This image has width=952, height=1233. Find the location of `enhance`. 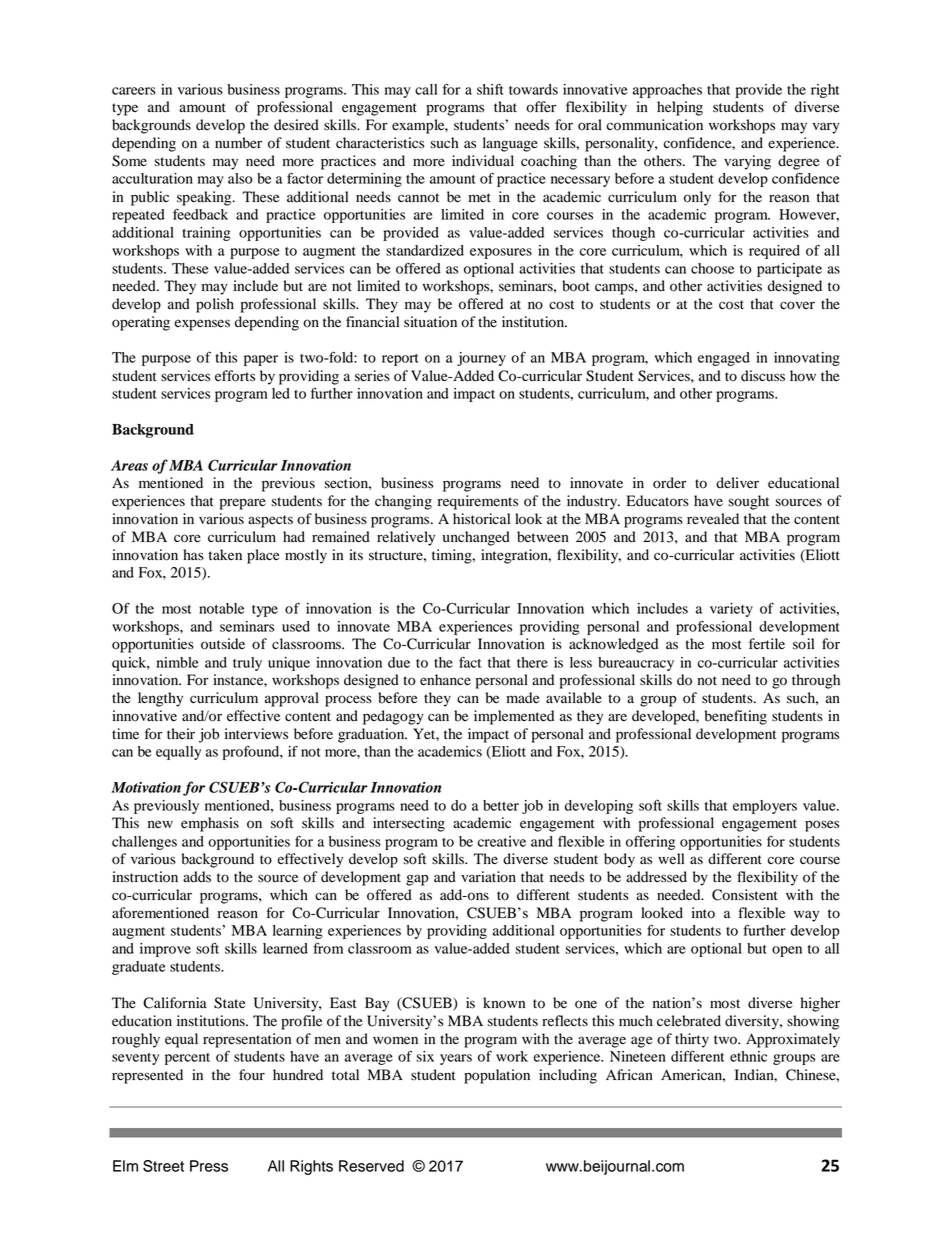

enhance is located at coordinates (445, 680).
